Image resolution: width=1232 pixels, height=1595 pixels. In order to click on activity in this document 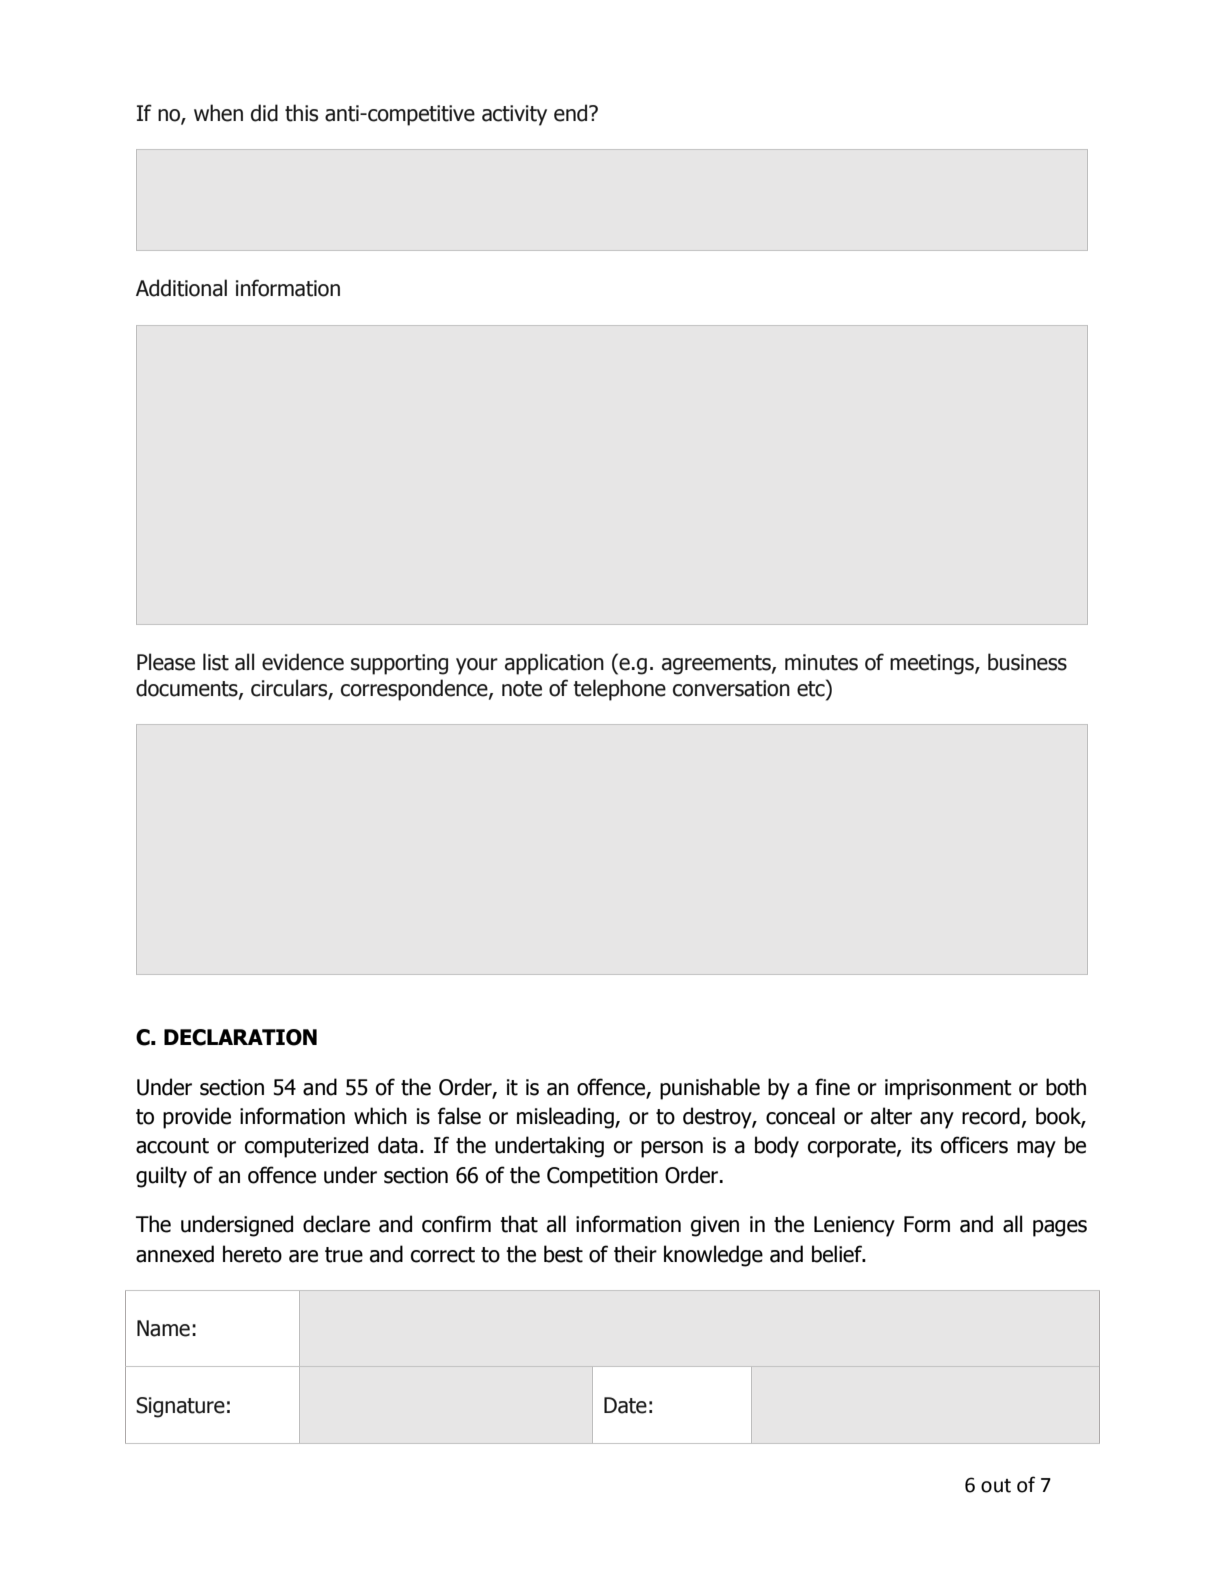, I will do `click(514, 115)`.
